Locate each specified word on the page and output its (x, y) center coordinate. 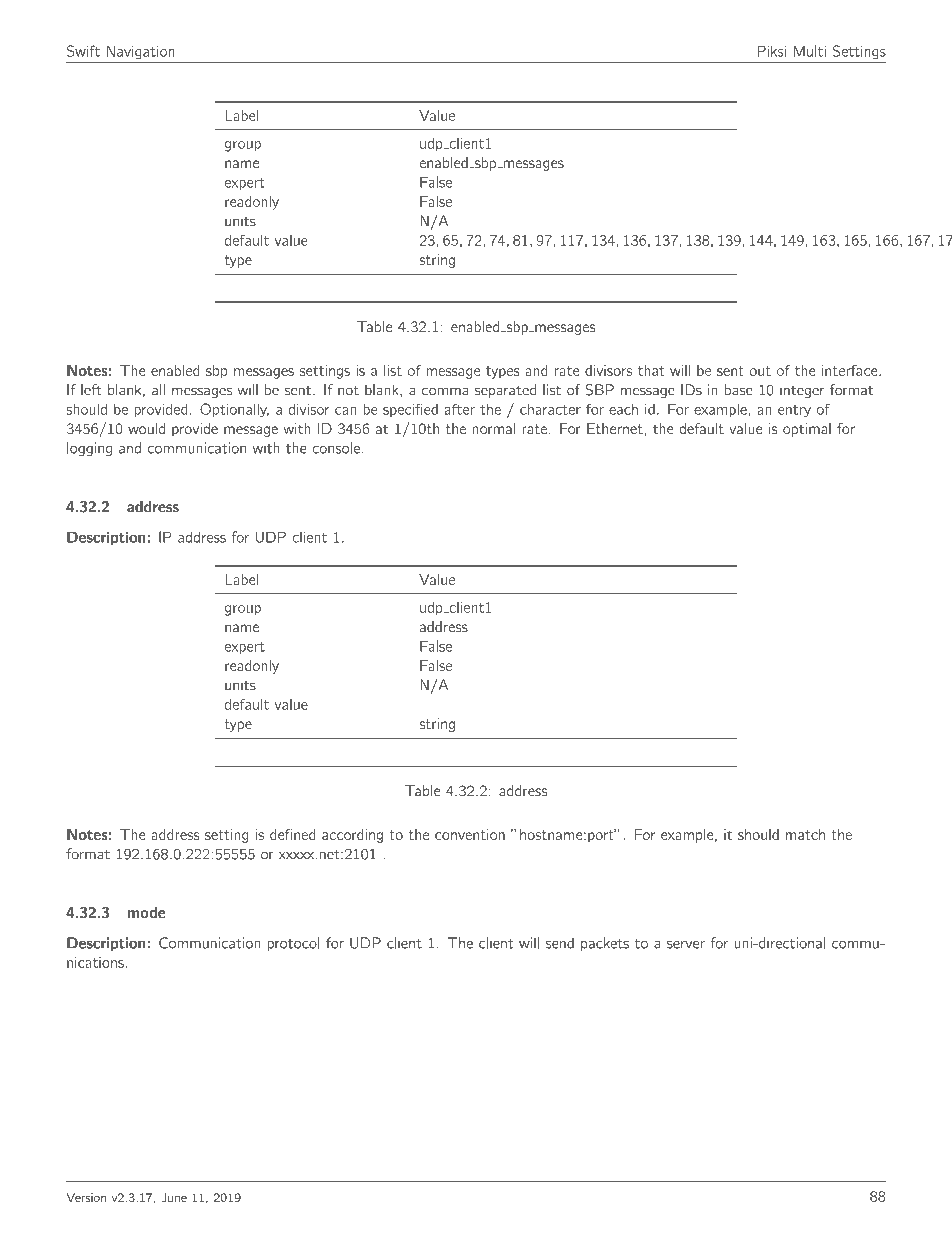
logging (89, 449)
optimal (807, 430)
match (805, 834)
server (686, 944)
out (760, 371)
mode (146, 912)
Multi (810, 51)
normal (493, 428)
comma (445, 391)
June (174, 1197)
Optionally (234, 410)
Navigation (141, 52)
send (560, 943)
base (739, 390)
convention (470, 834)
